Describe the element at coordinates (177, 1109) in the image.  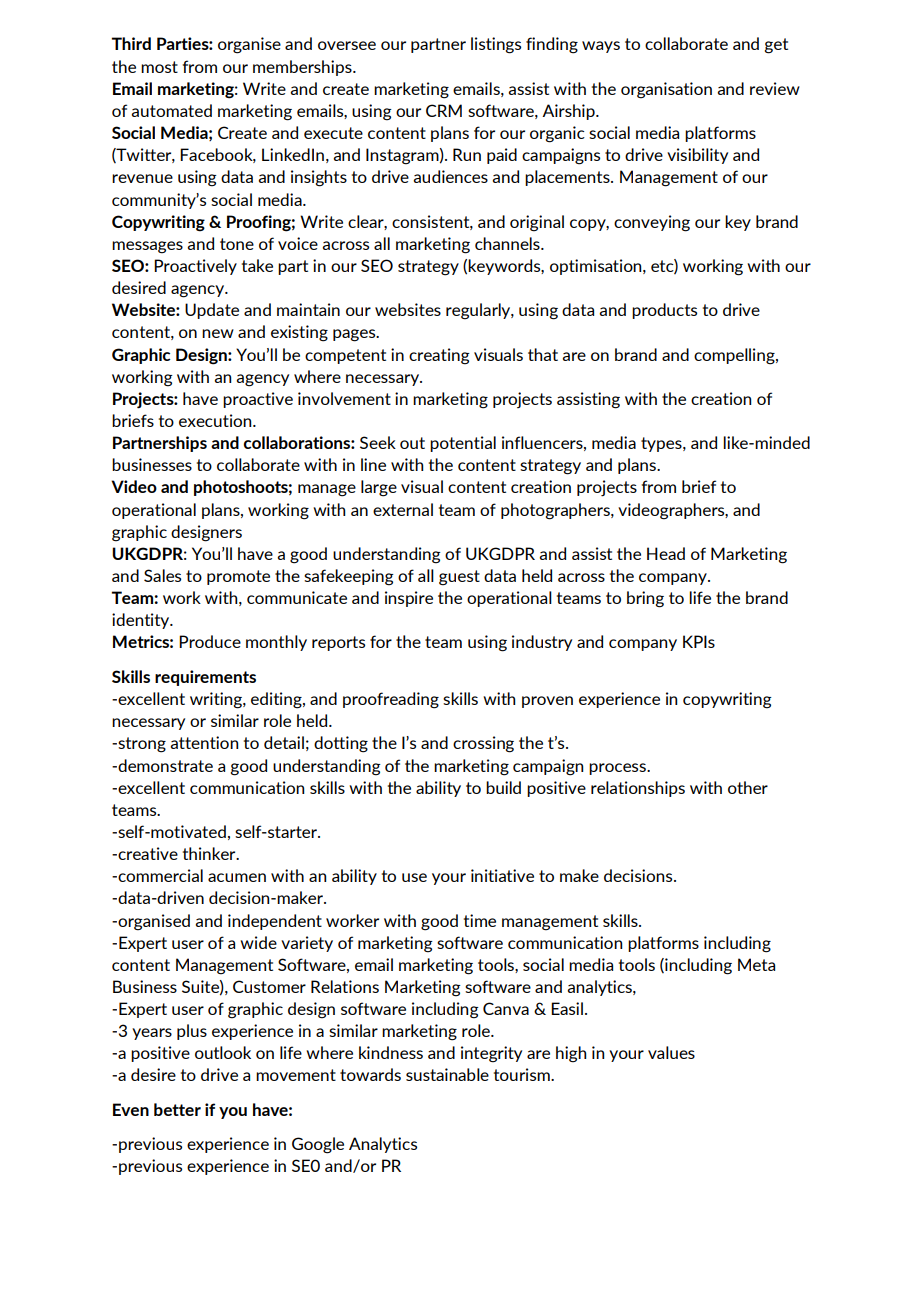
I see `better` at that location.
